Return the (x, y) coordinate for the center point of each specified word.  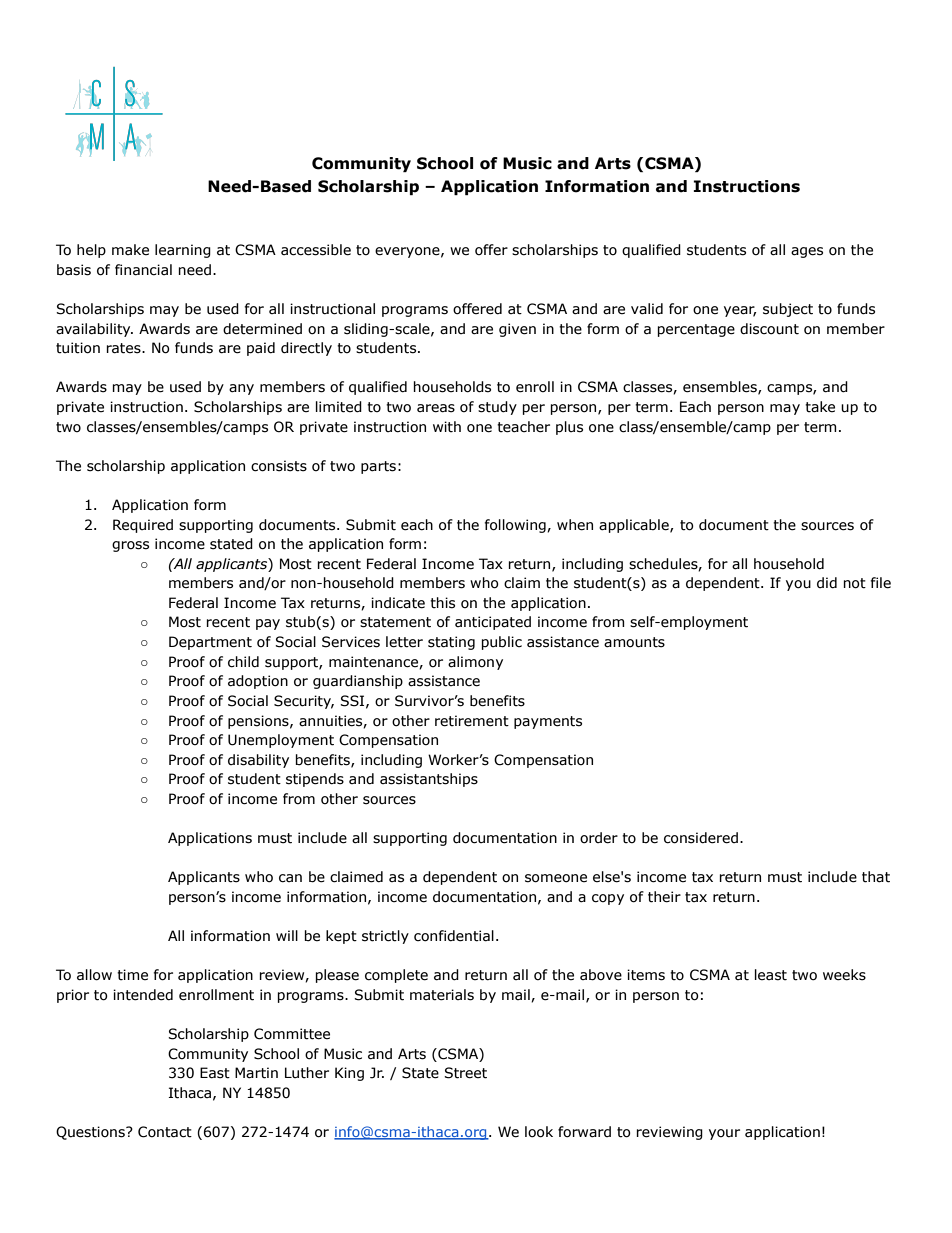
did (827, 583)
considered (701, 838)
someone (556, 878)
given (517, 330)
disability (258, 761)
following (516, 526)
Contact (165, 1132)
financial (143, 270)
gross (130, 546)
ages (807, 252)
